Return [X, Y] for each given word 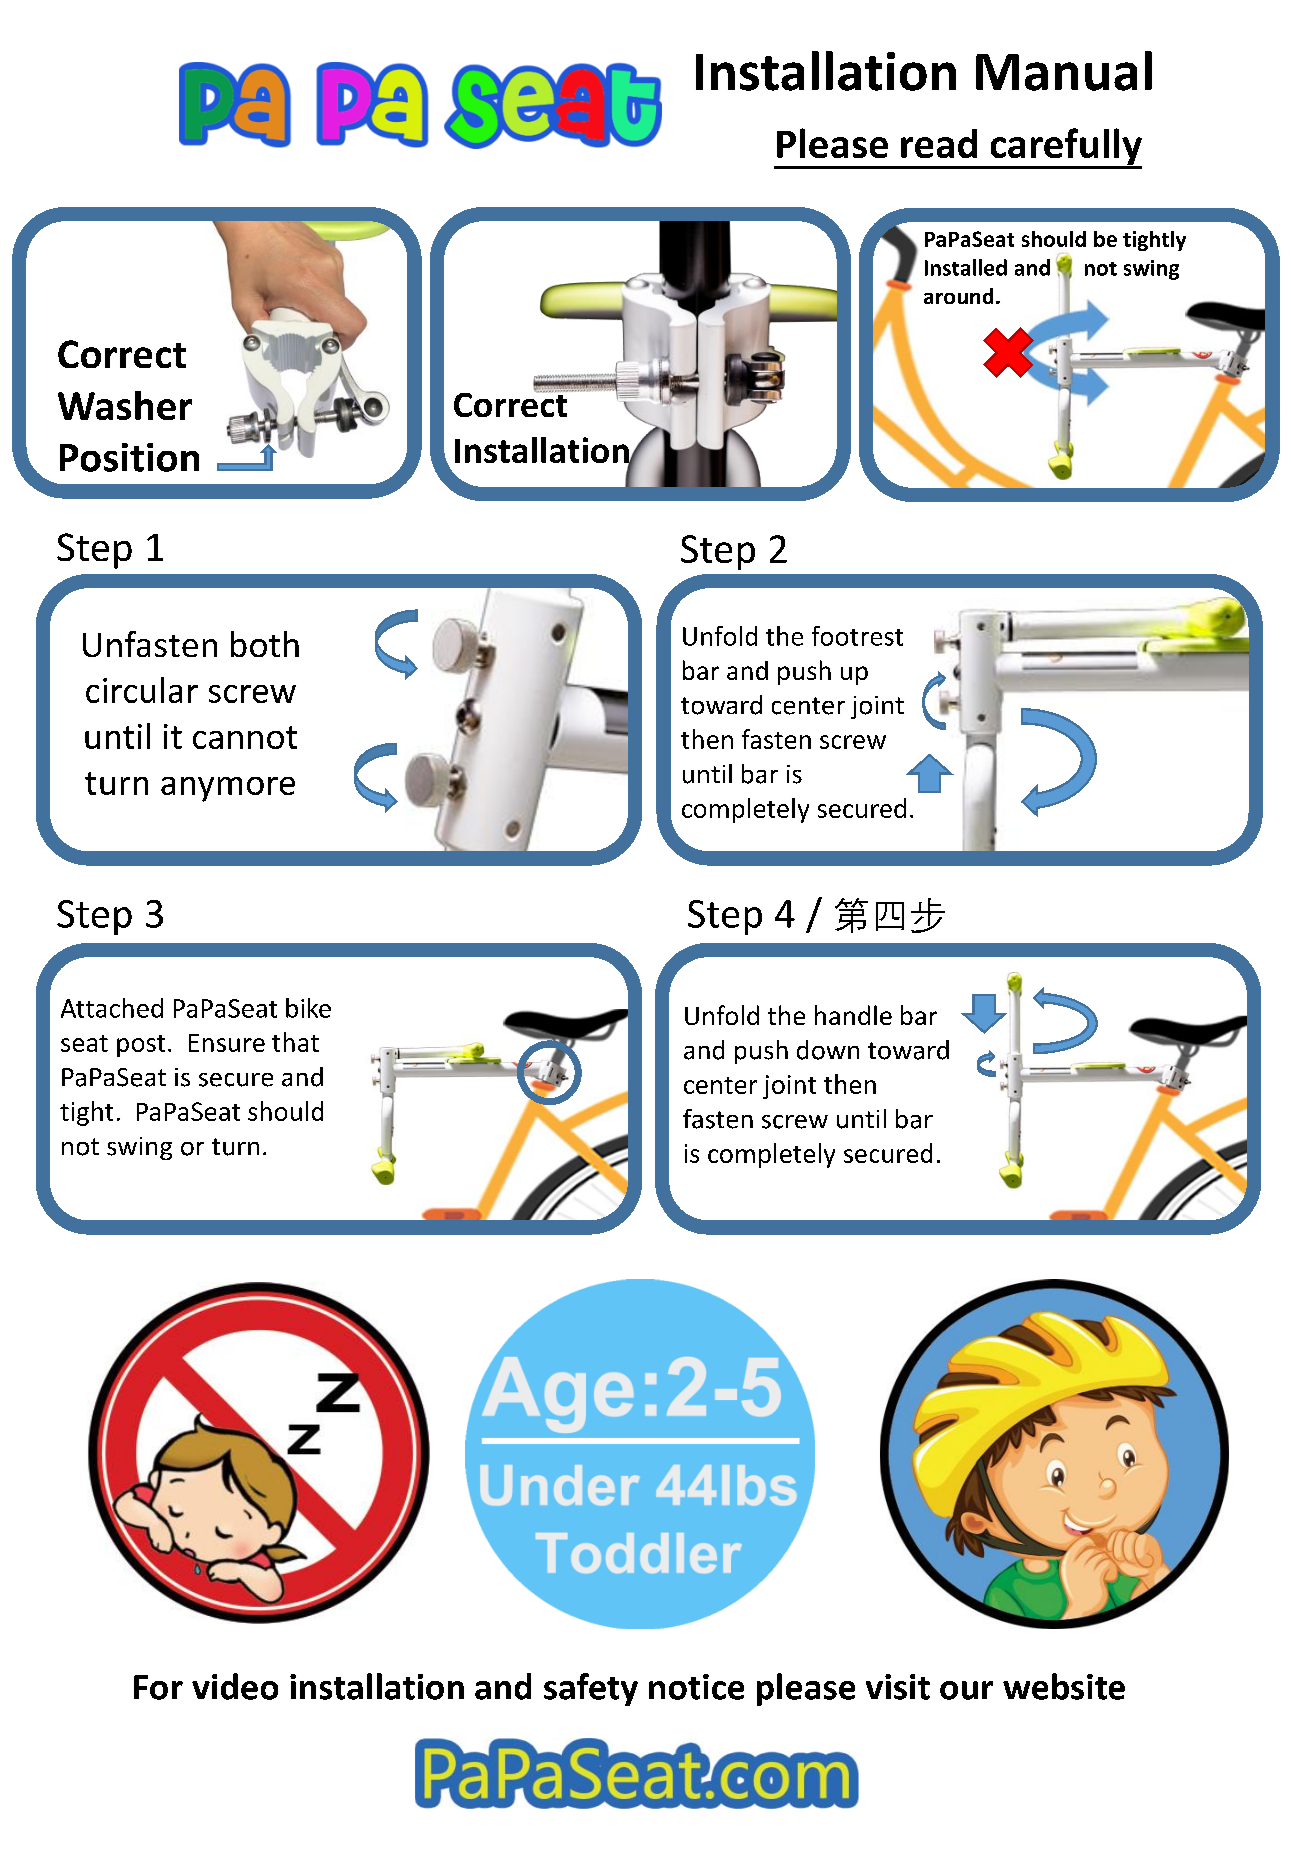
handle [853, 1015]
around [958, 296]
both [265, 644]
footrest [857, 636]
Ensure [227, 1043]
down [828, 1050]
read [939, 143]
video [235, 1686]
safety [591, 1689]
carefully [1065, 148]
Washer [125, 405]
